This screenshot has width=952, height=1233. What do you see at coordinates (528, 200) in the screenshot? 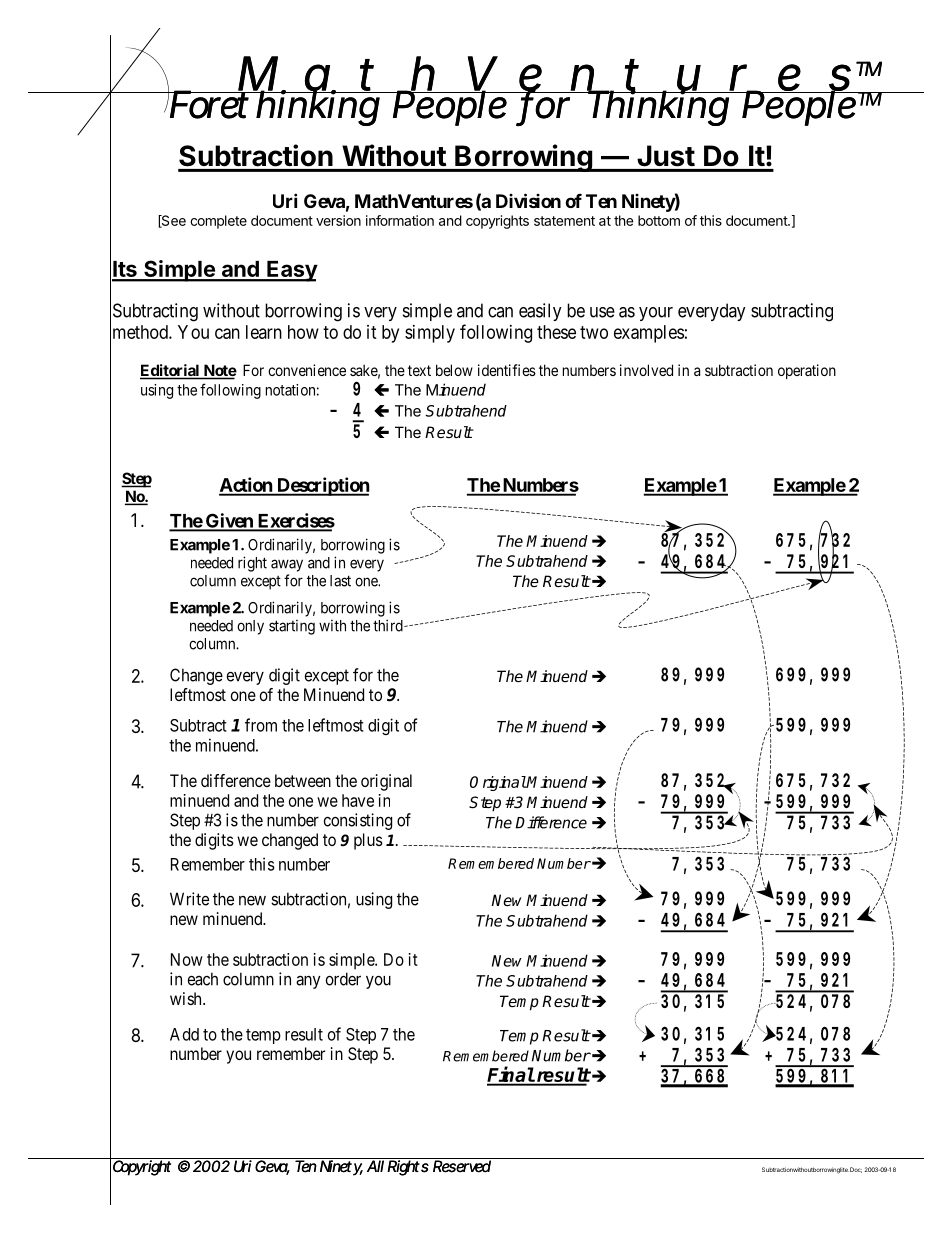
I see `Division` at bounding box center [528, 200].
